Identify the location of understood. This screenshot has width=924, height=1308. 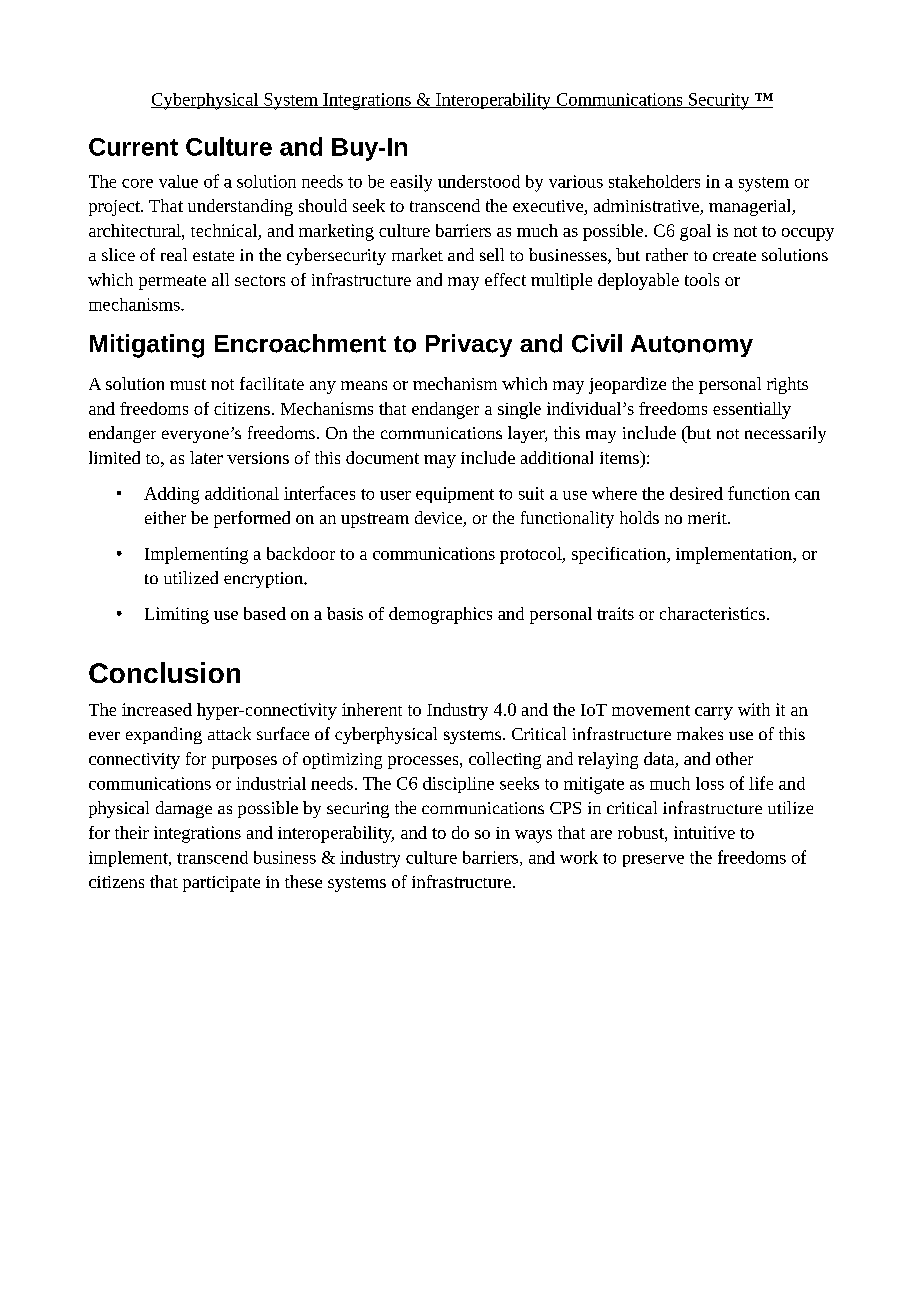
(479, 181).
